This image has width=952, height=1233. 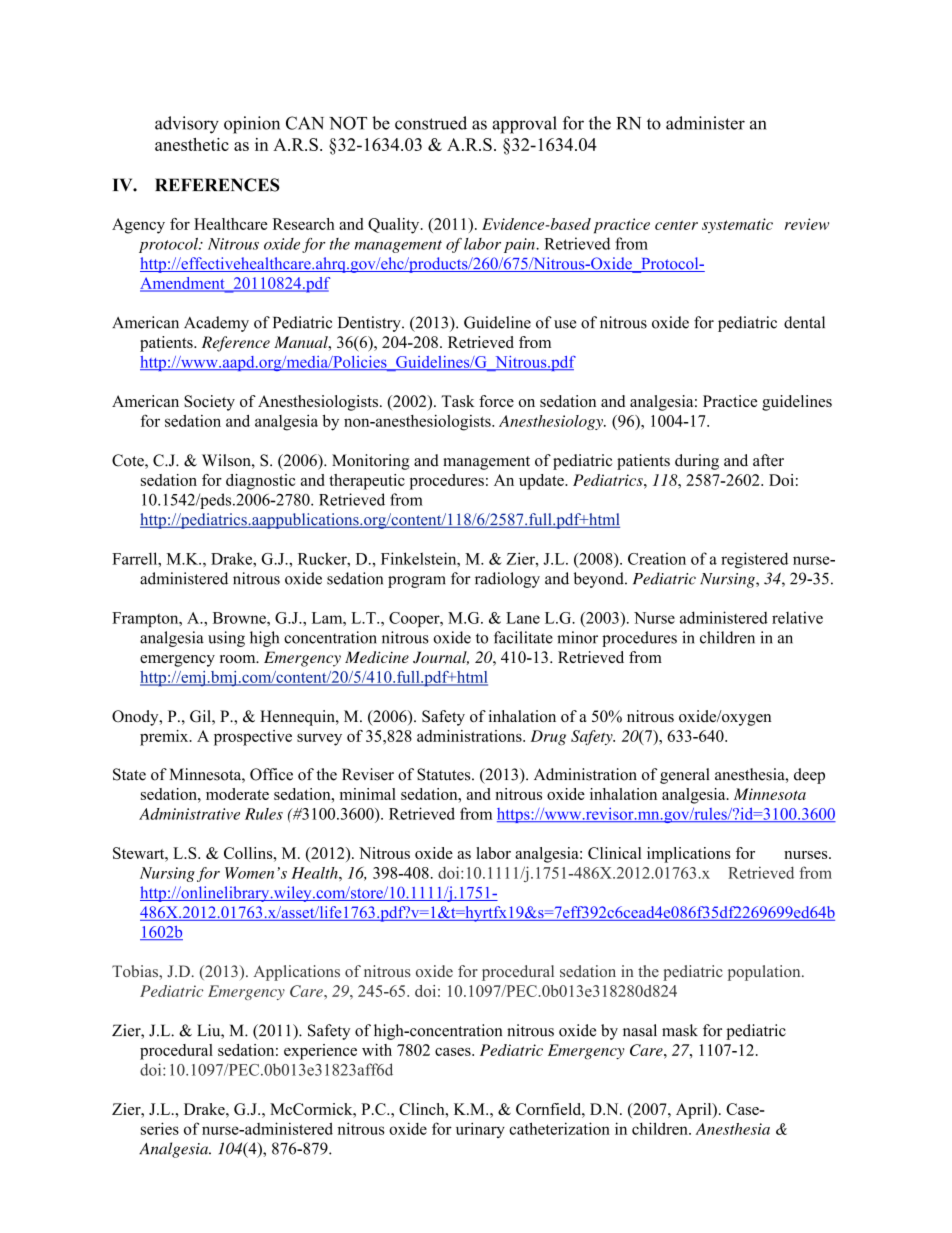 I want to click on general, so click(x=685, y=776).
